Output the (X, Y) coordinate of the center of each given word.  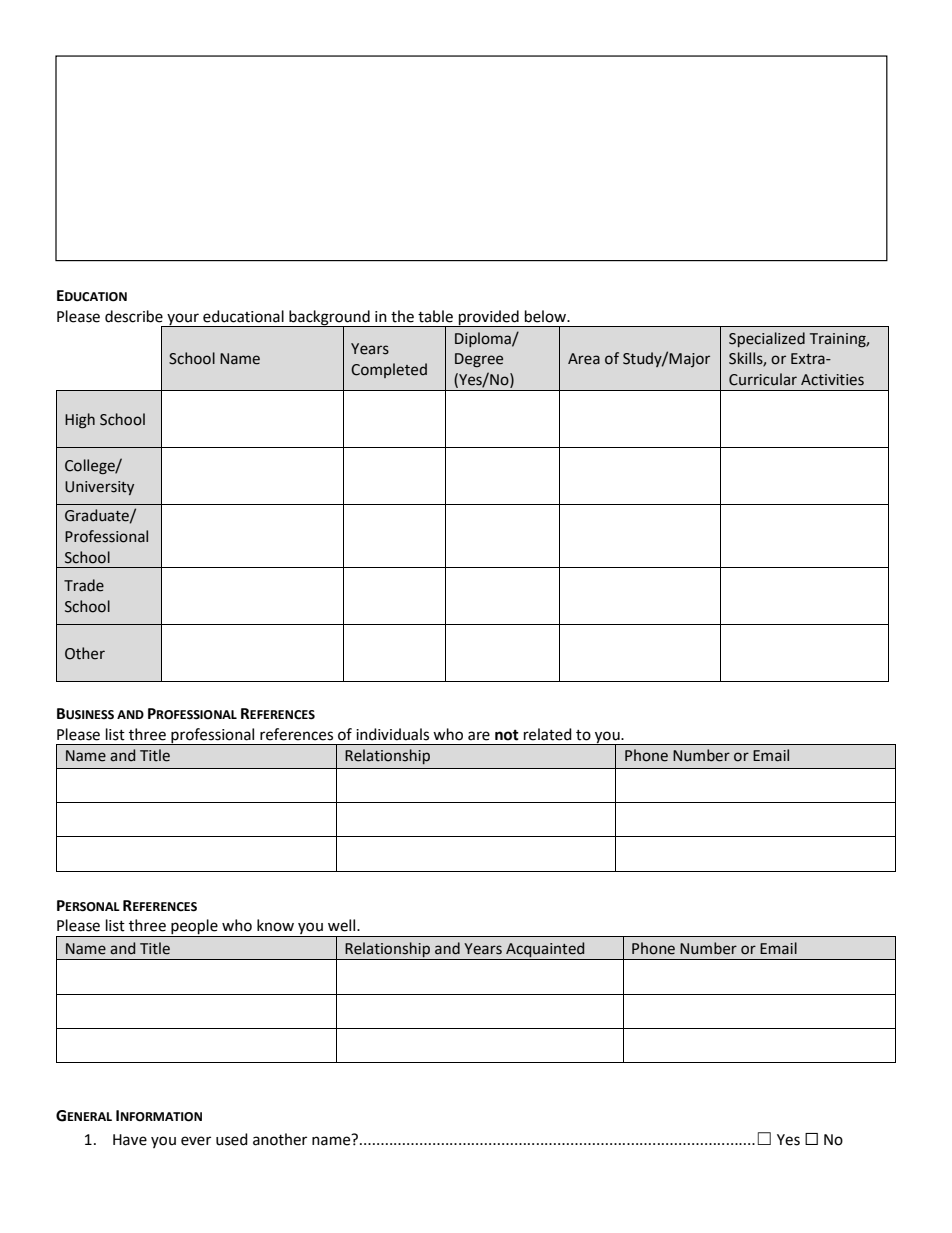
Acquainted (545, 949)
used (232, 1139)
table (435, 316)
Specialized (767, 339)
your (183, 320)
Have (130, 1140)
